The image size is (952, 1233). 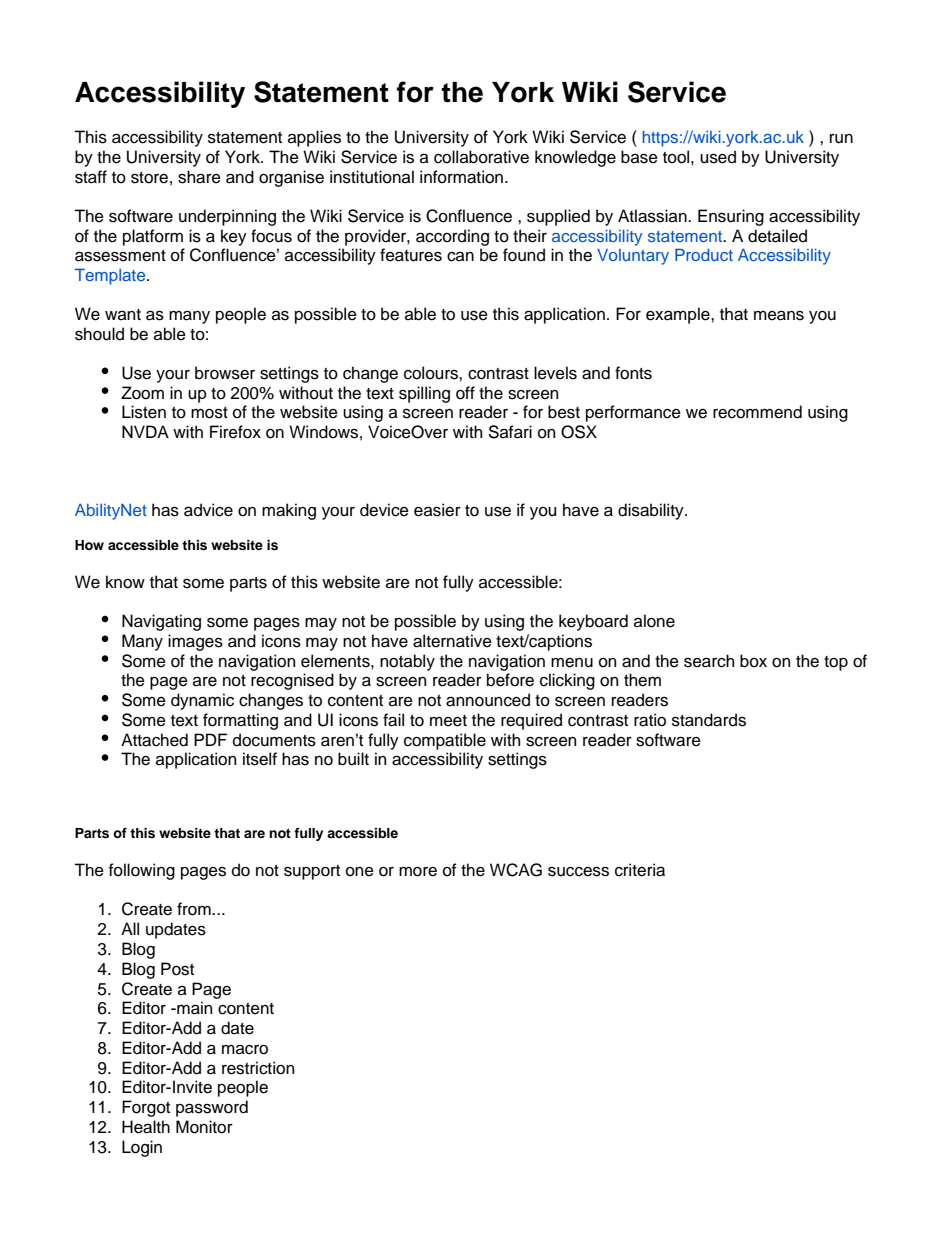 I want to click on box, so click(x=753, y=661).
